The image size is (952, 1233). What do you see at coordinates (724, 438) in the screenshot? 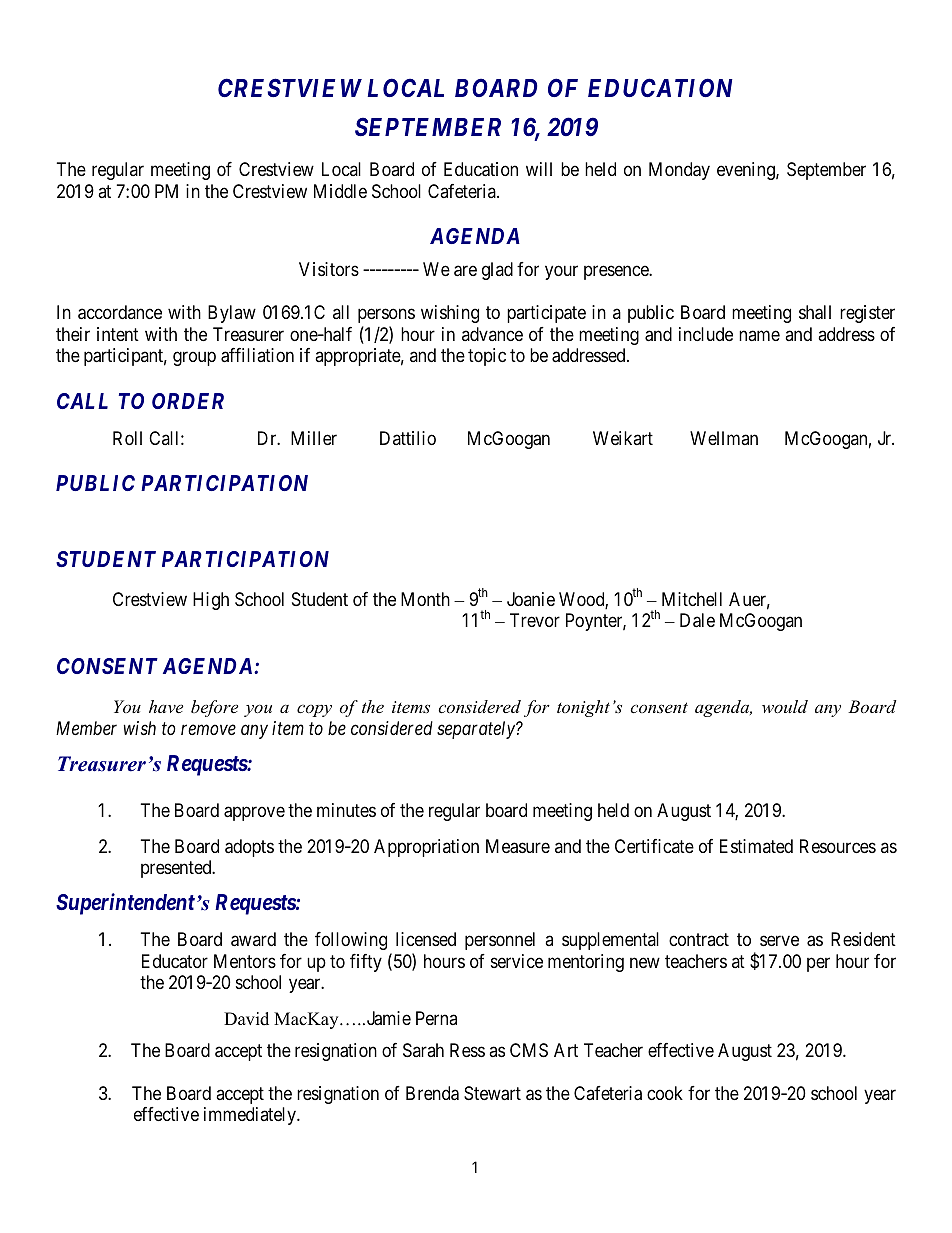
I see `Wellman` at bounding box center [724, 438].
